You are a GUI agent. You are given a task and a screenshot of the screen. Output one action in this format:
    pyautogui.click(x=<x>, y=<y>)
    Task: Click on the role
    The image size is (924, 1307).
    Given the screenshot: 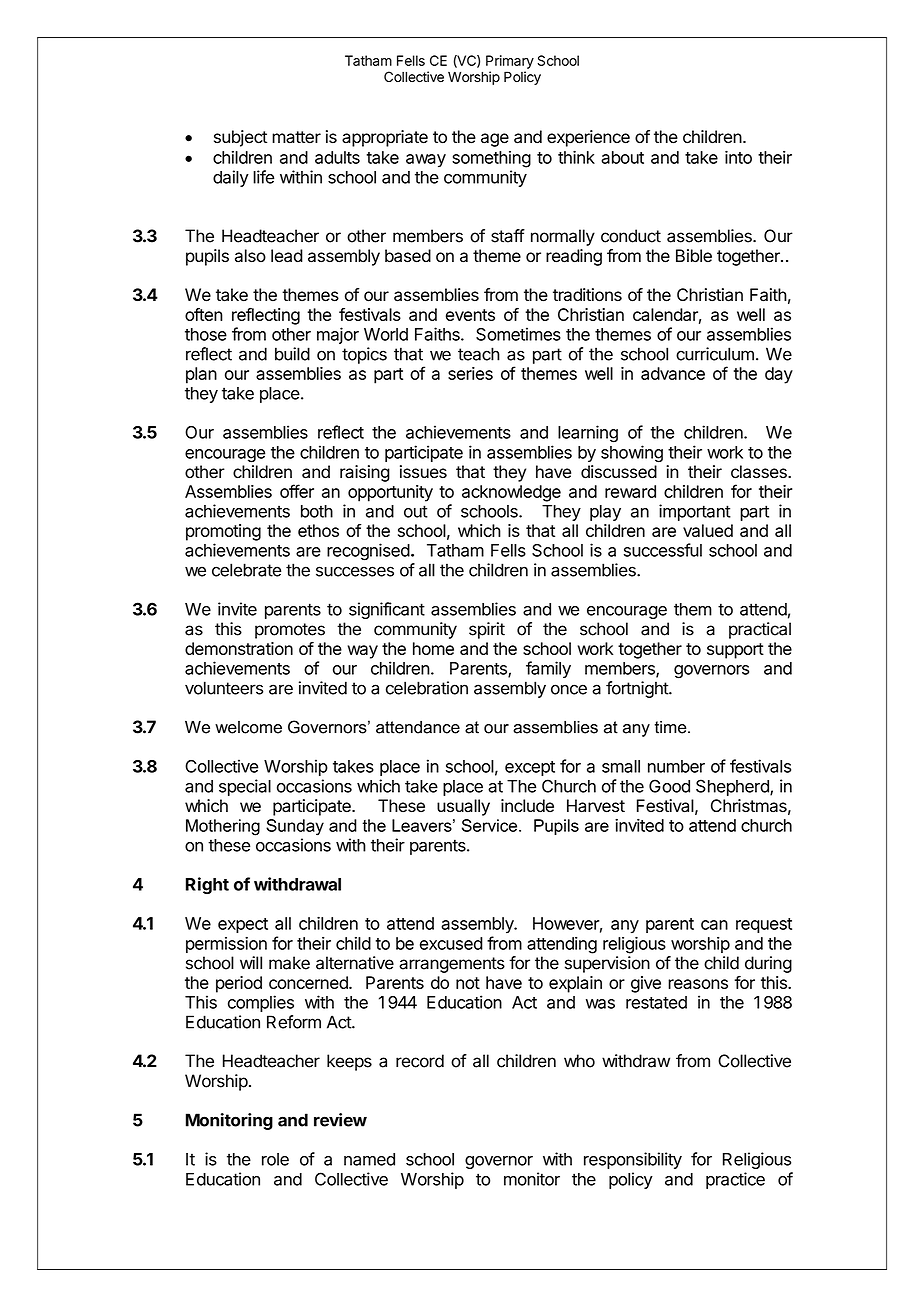 What is the action you would take?
    pyautogui.click(x=275, y=1159)
